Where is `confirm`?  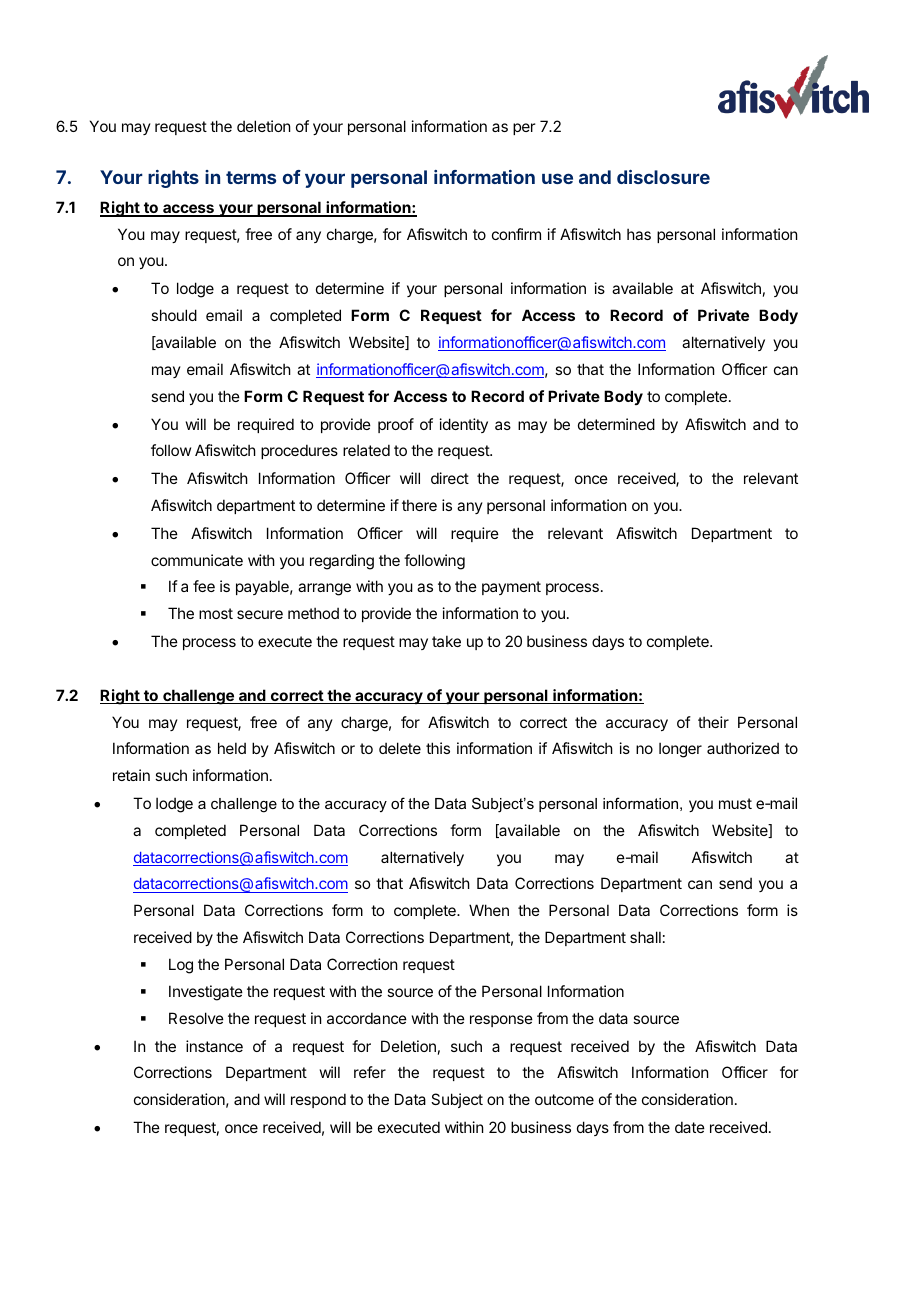 confirm is located at coordinates (516, 234).
